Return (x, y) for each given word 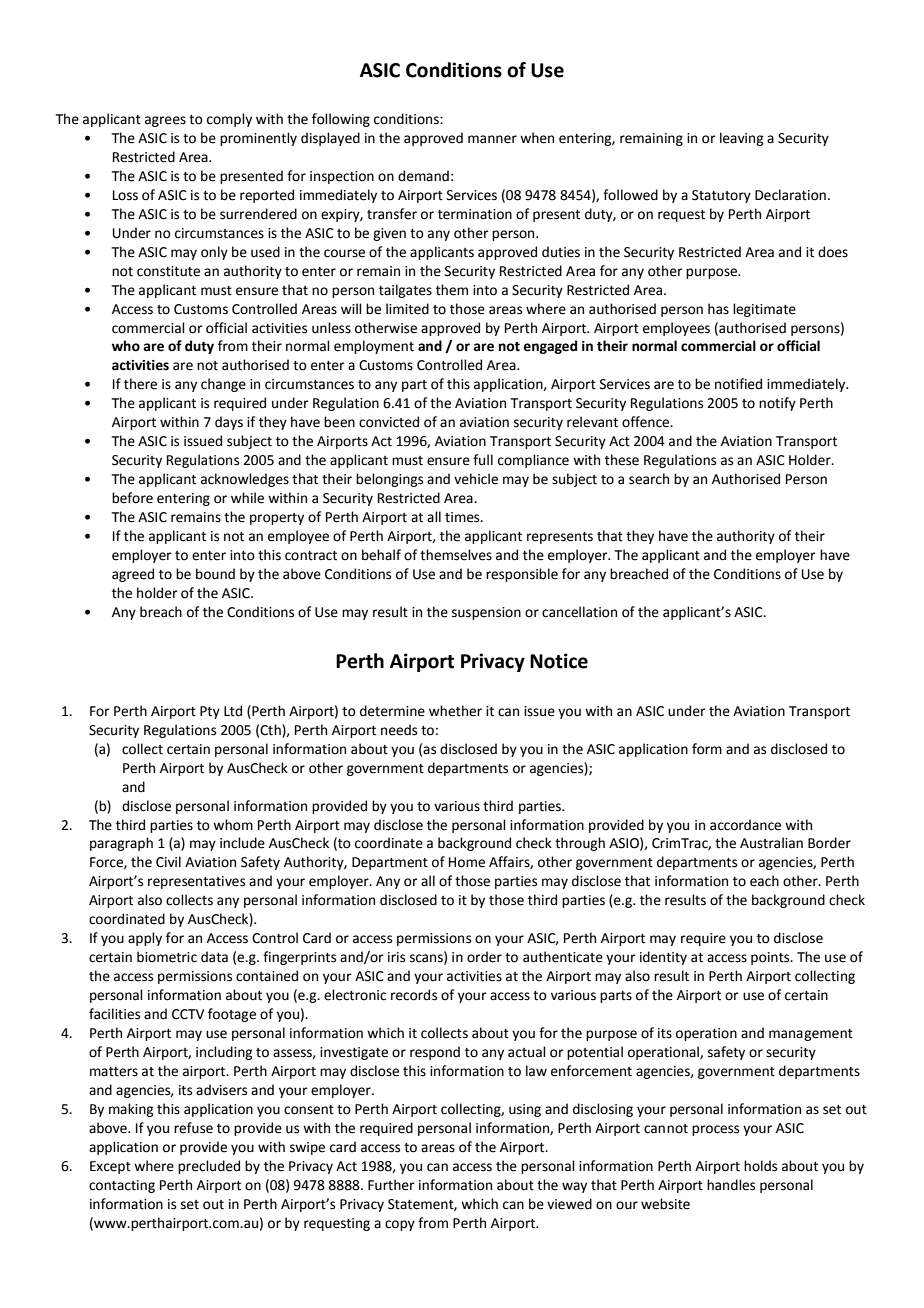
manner (492, 139)
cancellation (579, 612)
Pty (210, 712)
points (771, 958)
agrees (165, 121)
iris (396, 957)
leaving (741, 139)
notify (777, 404)
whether (455, 711)
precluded (209, 1167)
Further (391, 1185)
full (483, 460)
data (214, 957)
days (229, 423)
